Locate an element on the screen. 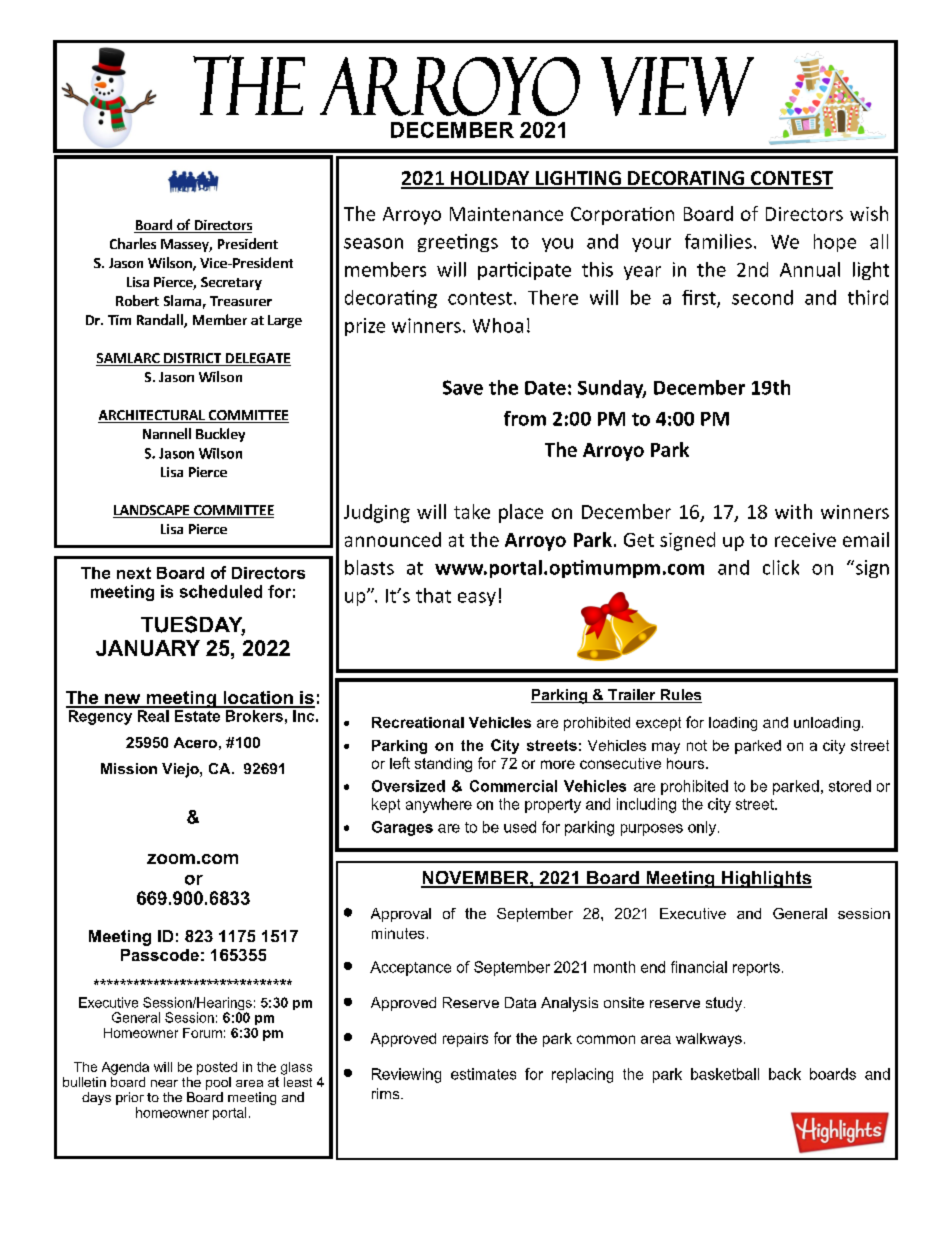 The image size is (952, 1233). with is located at coordinates (793, 511).
